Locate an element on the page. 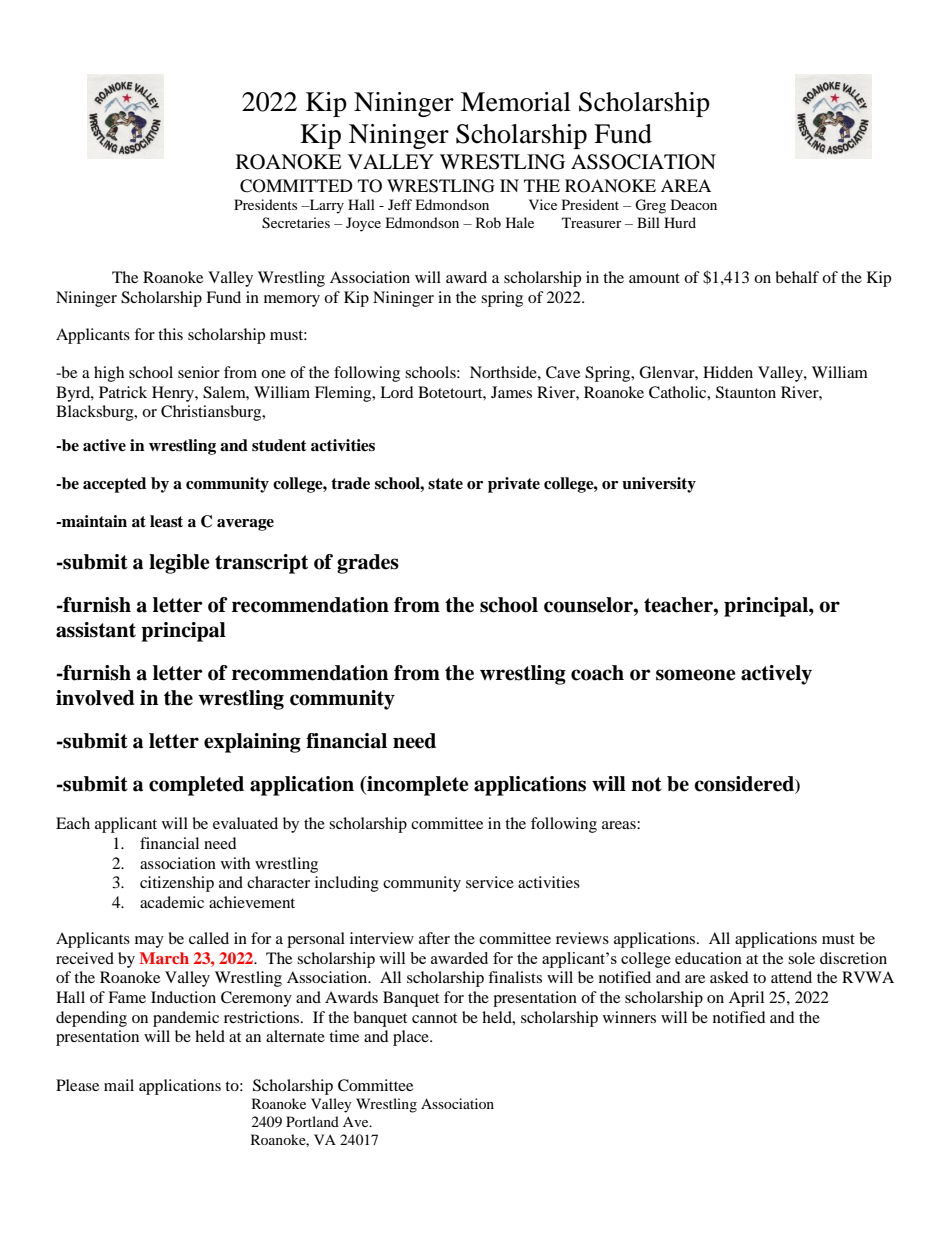  Hidden is located at coordinates (728, 372).
